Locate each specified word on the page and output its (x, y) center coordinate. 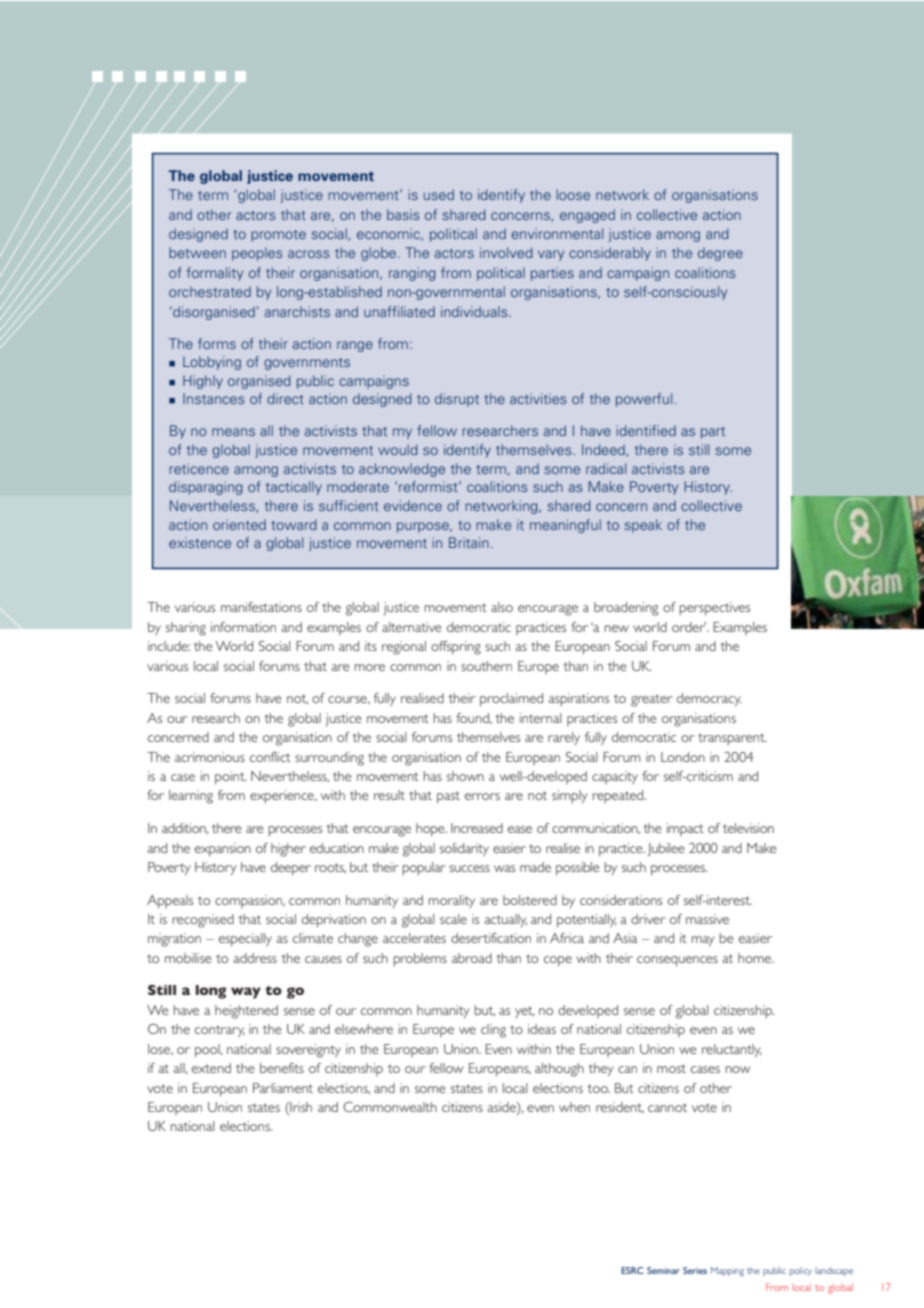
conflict (270, 757)
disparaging (206, 488)
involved (506, 252)
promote (278, 236)
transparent (732, 739)
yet (525, 1012)
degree (720, 254)
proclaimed (511, 700)
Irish (300, 1108)
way (246, 993)
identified (646, 430)
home (756, 958)
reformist (429, 486)
